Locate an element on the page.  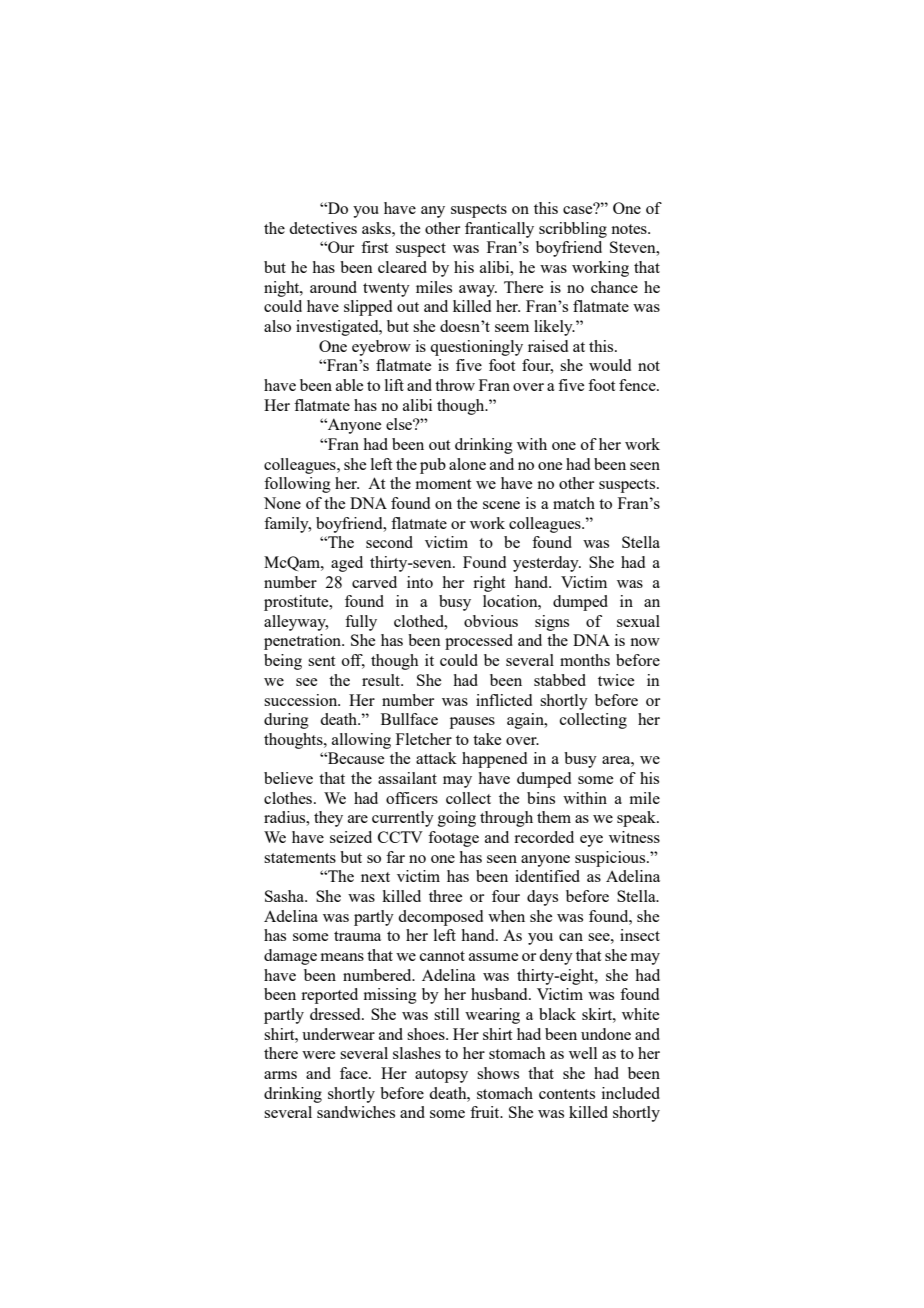
detectives is located at coordinates (323, 228).
